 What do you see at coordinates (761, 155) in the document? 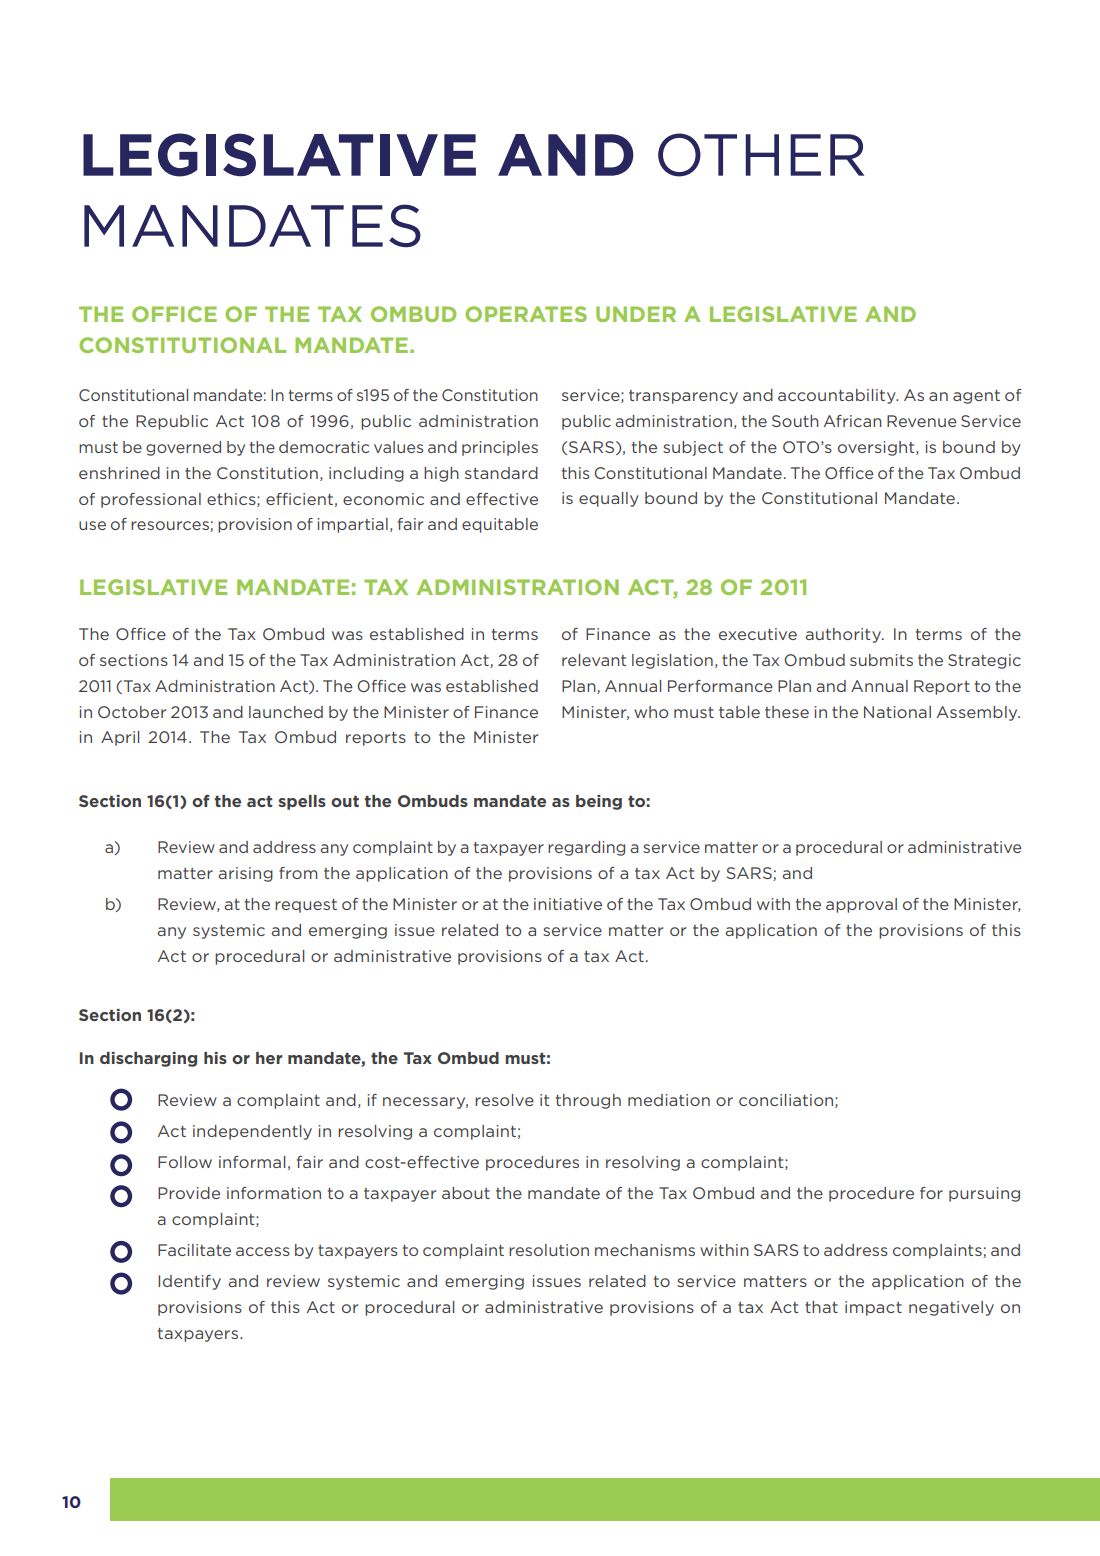
I see `OTHER` at bounding box center [761, 155].
